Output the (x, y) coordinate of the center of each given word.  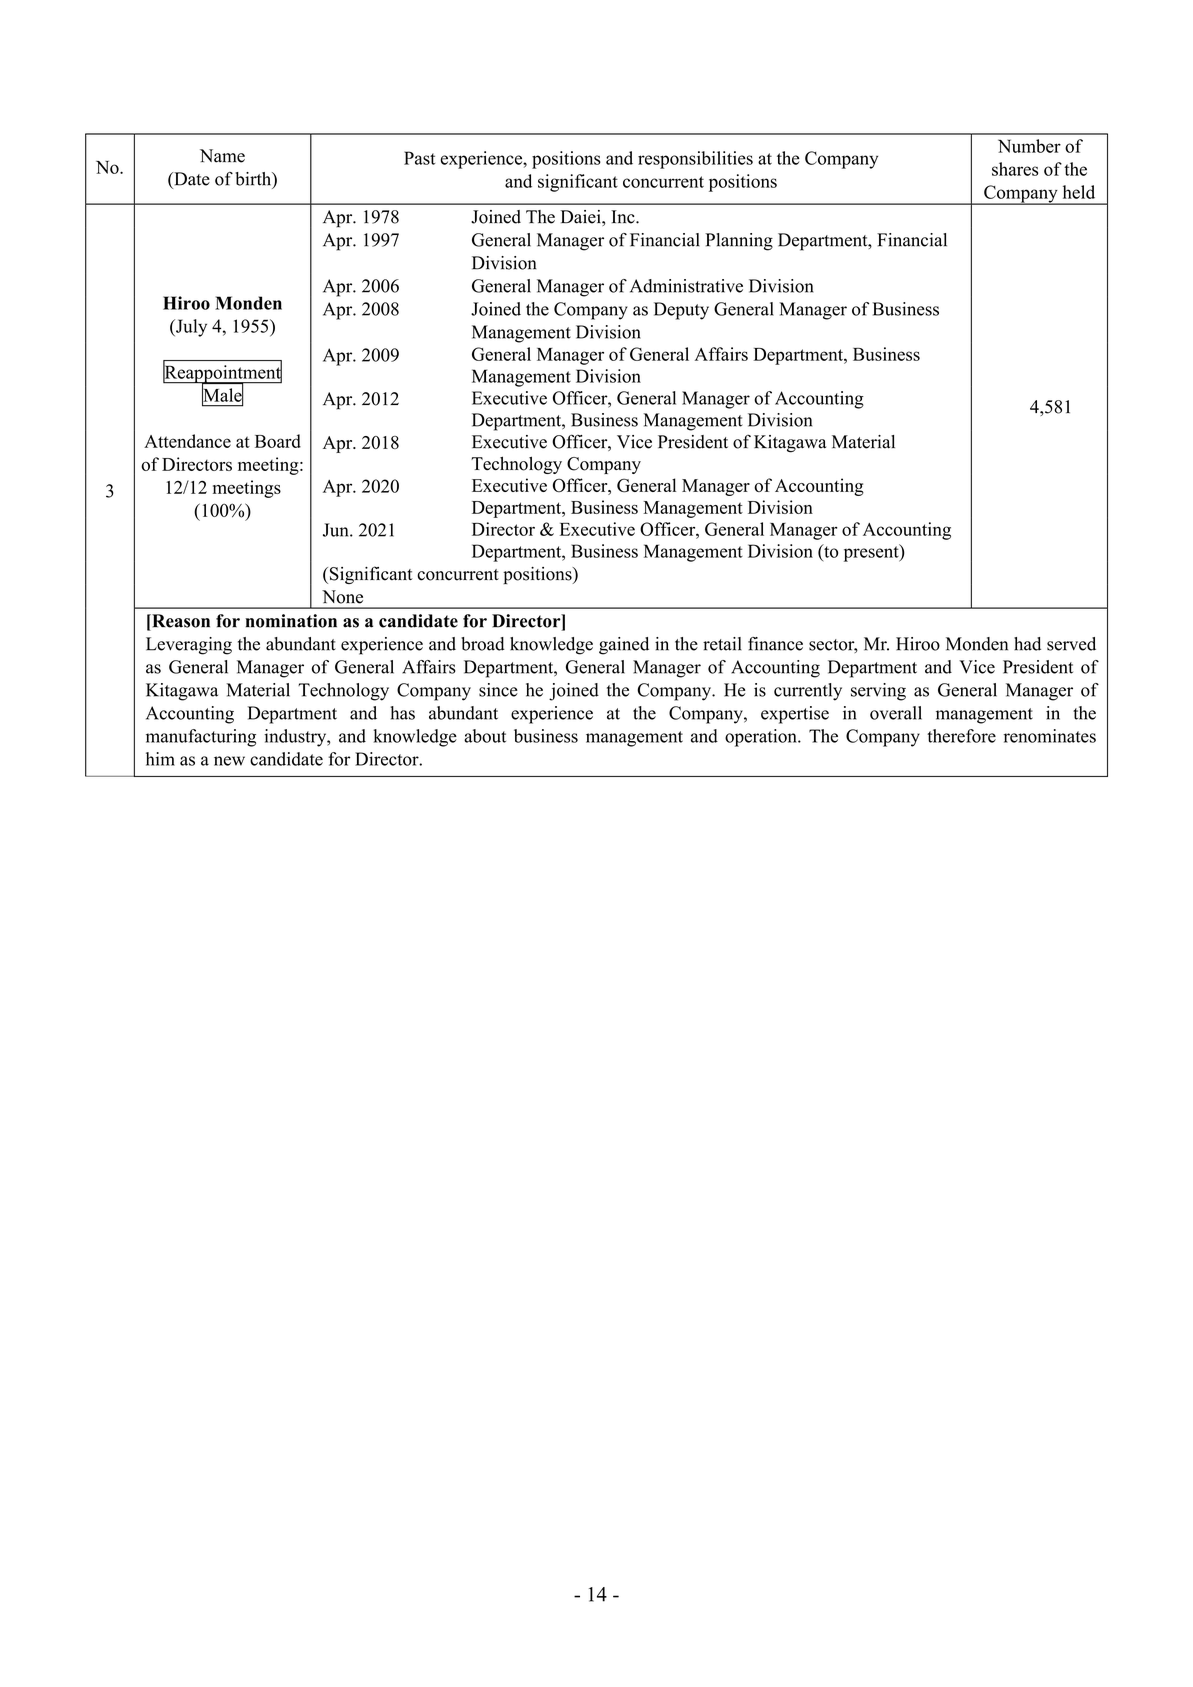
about (485, 736)
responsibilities (695, 160)
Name (222, 156)
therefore (961, 736)
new (229, 761)
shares (1015, 169)
